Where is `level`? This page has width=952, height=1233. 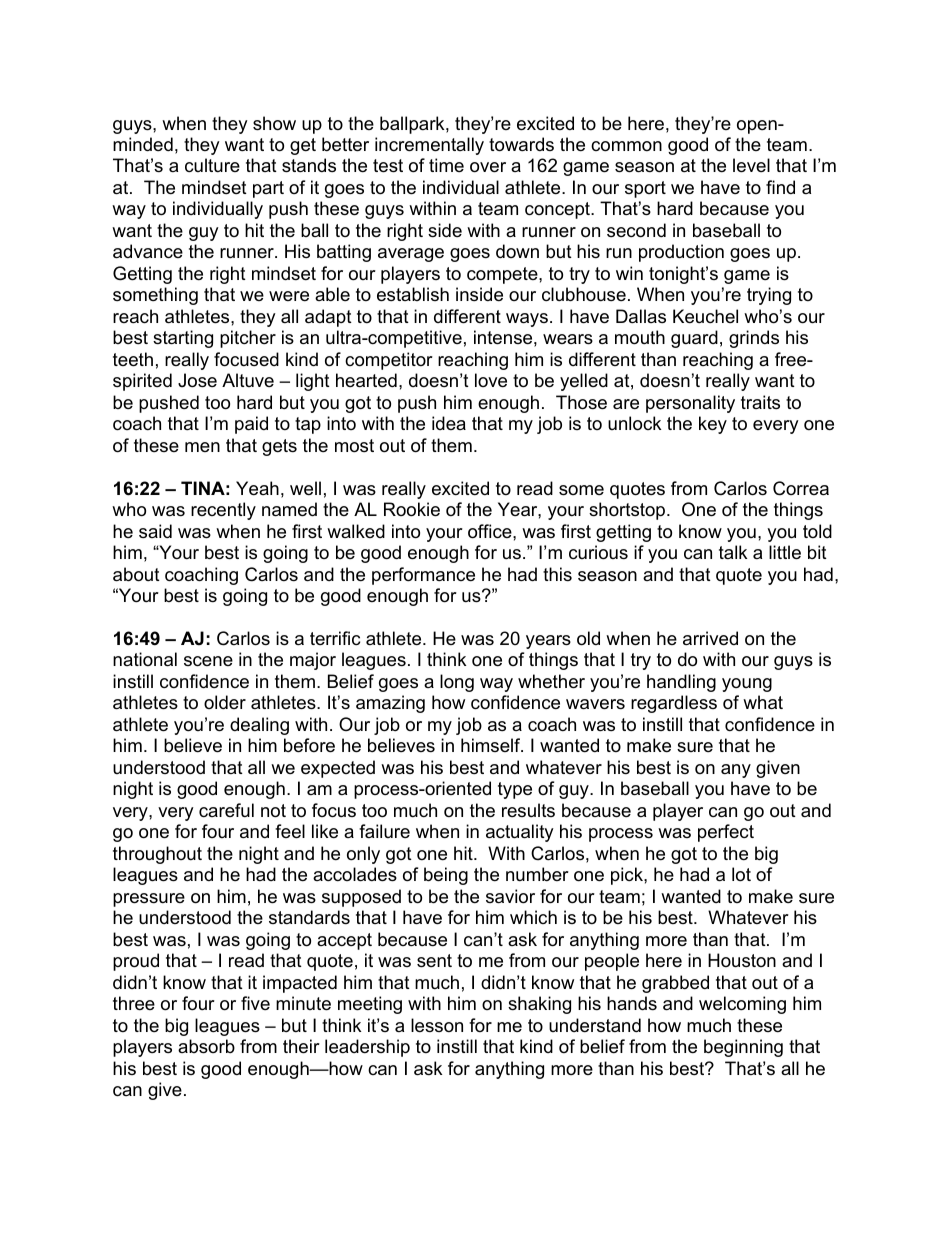
level is located at coordinates (751, 165).
